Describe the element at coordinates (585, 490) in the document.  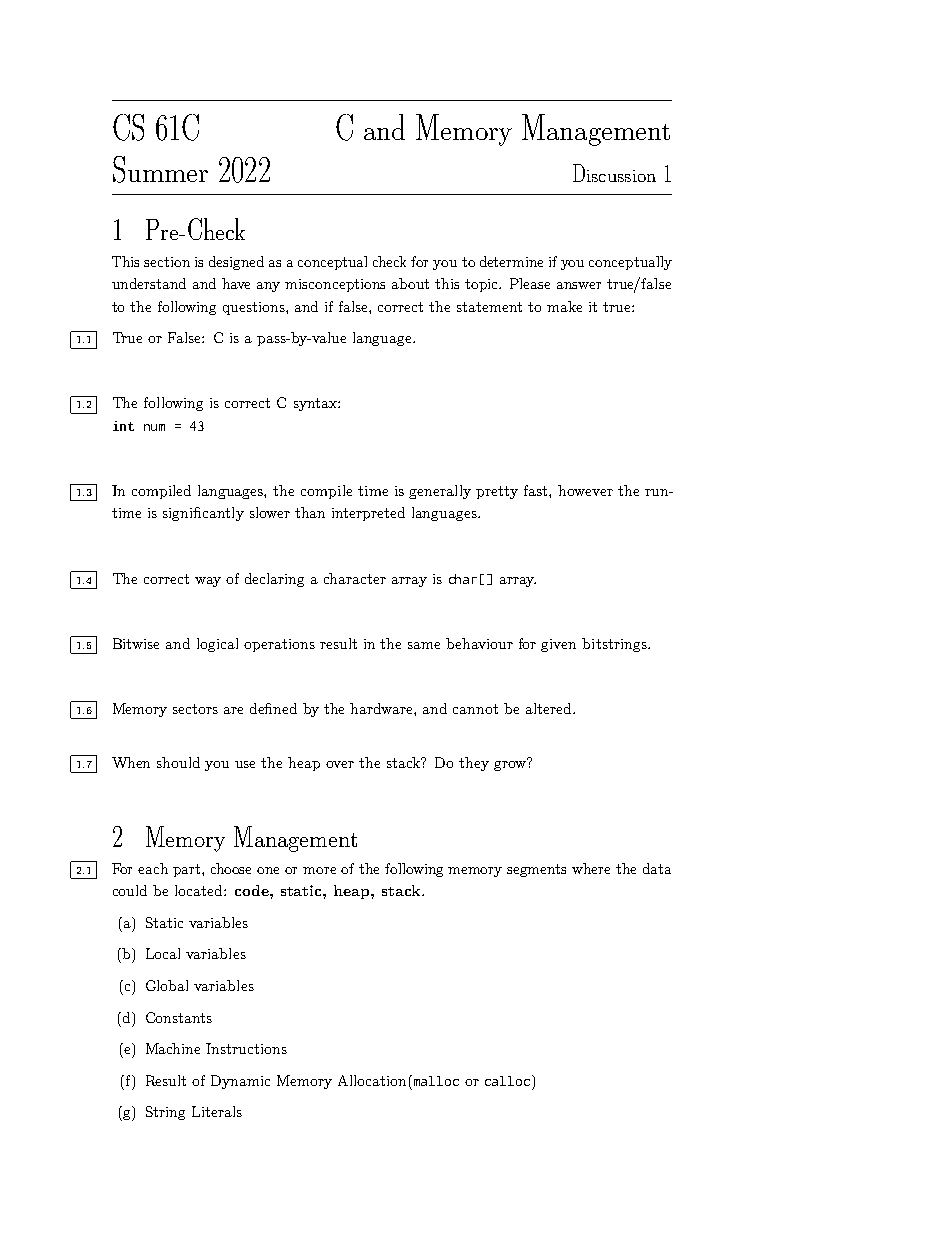
I see `however` at that location.
